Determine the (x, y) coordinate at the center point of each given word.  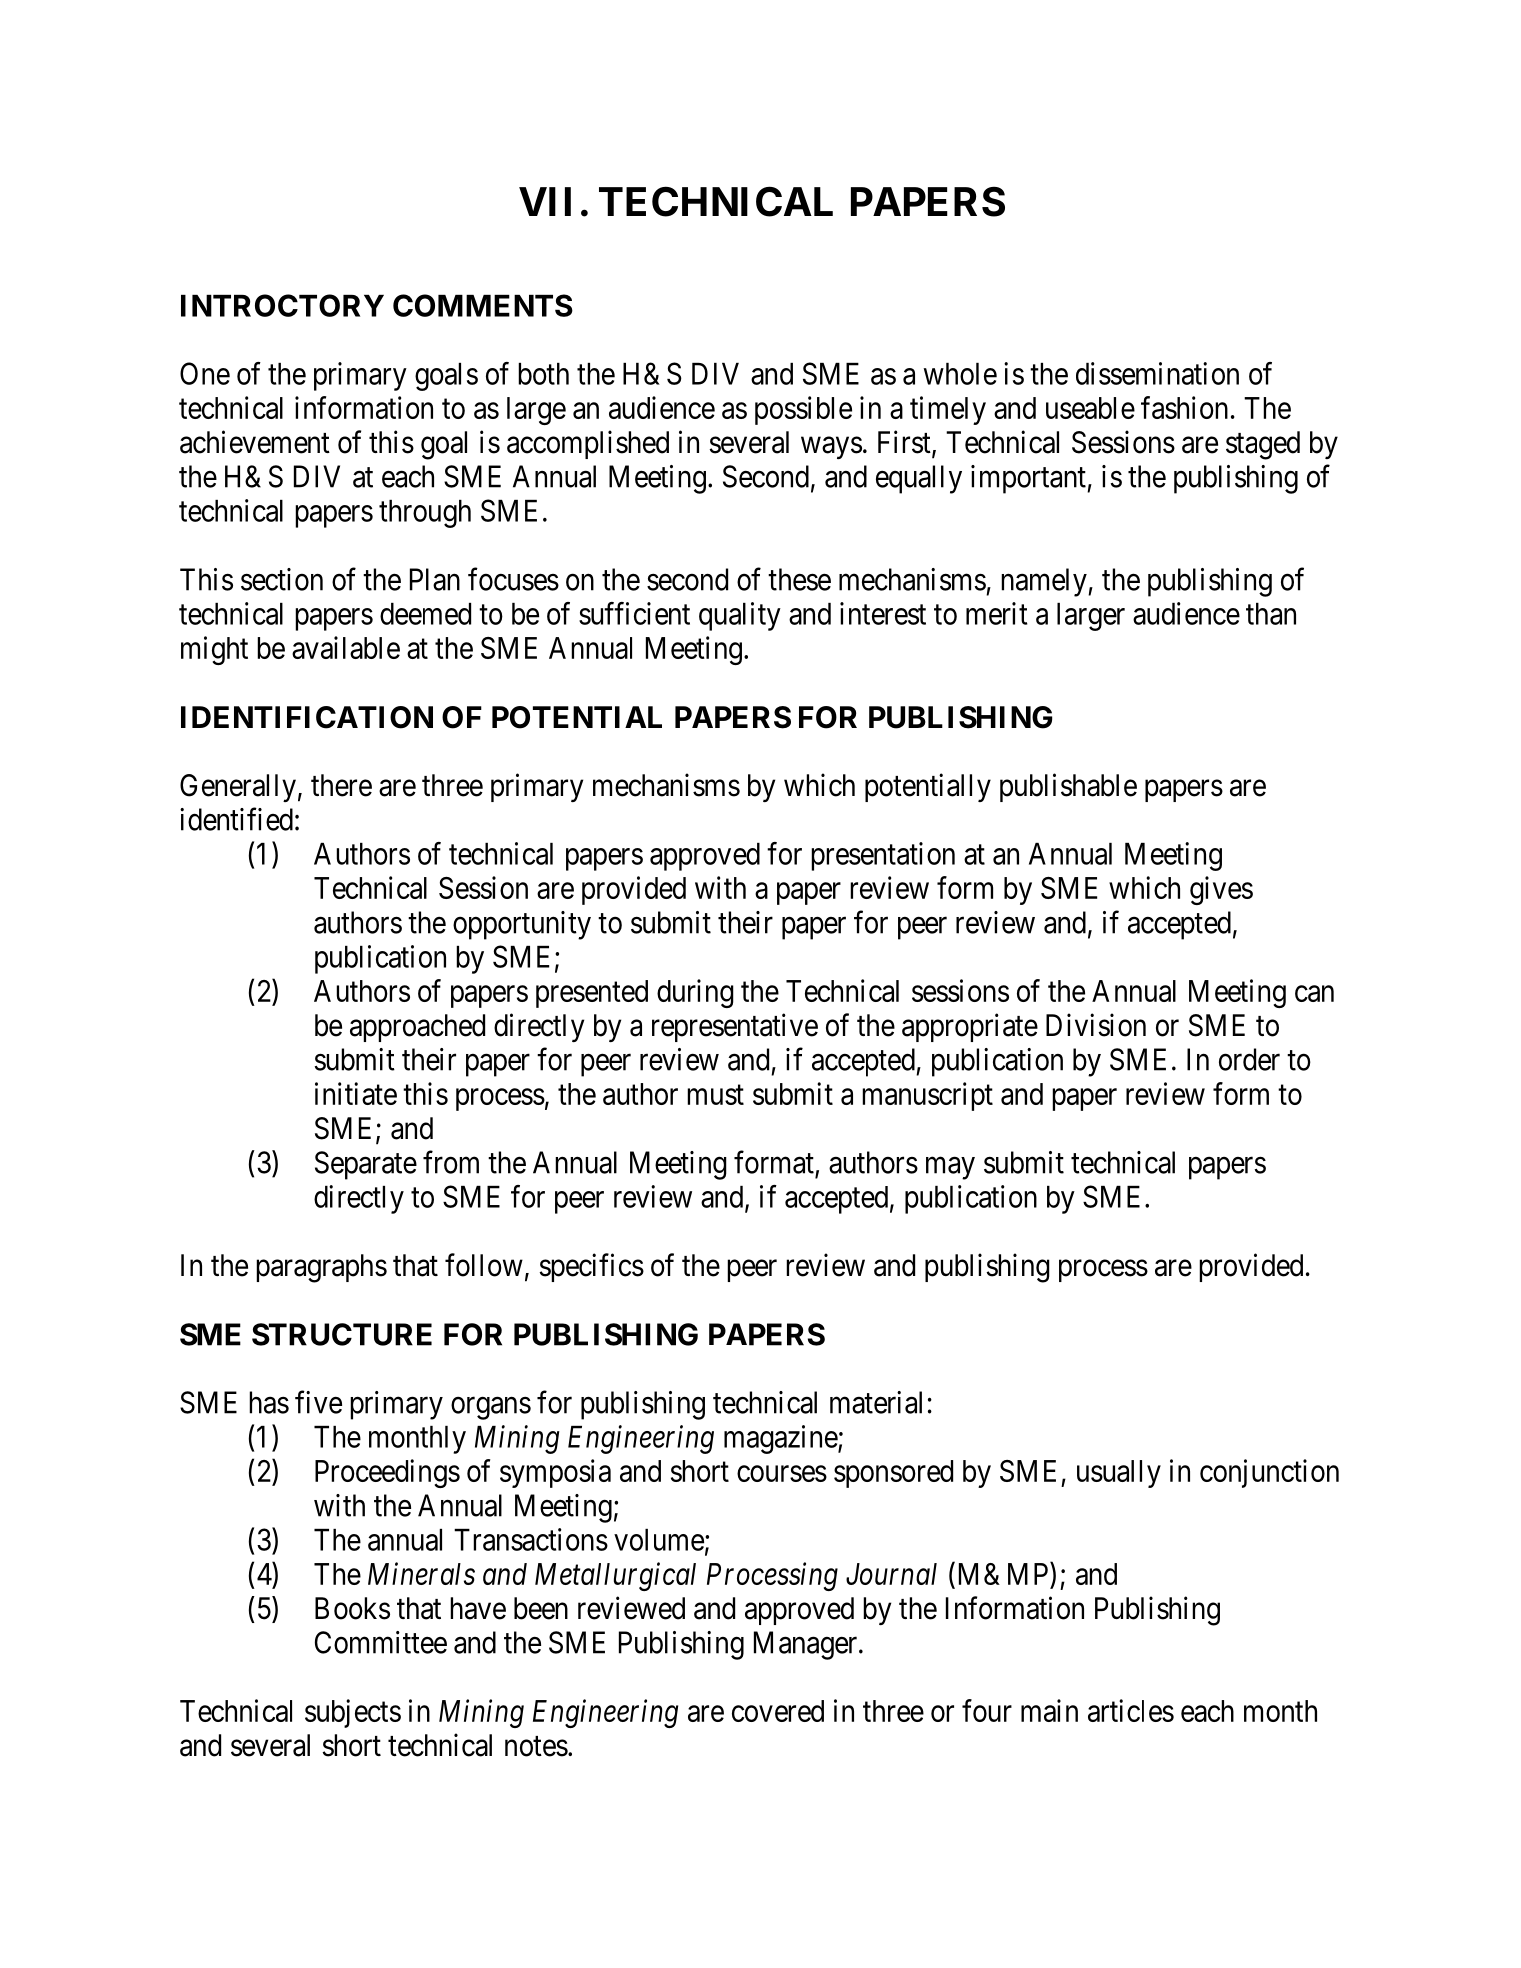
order (1249, 1059)
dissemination (1157, 373)
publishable (1068, 787)
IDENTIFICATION (307, 717)
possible (803, 410)
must (715, 1095)
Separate (366, 1165)
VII (545, 201)
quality (740, 616)
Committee (381, 1642)
